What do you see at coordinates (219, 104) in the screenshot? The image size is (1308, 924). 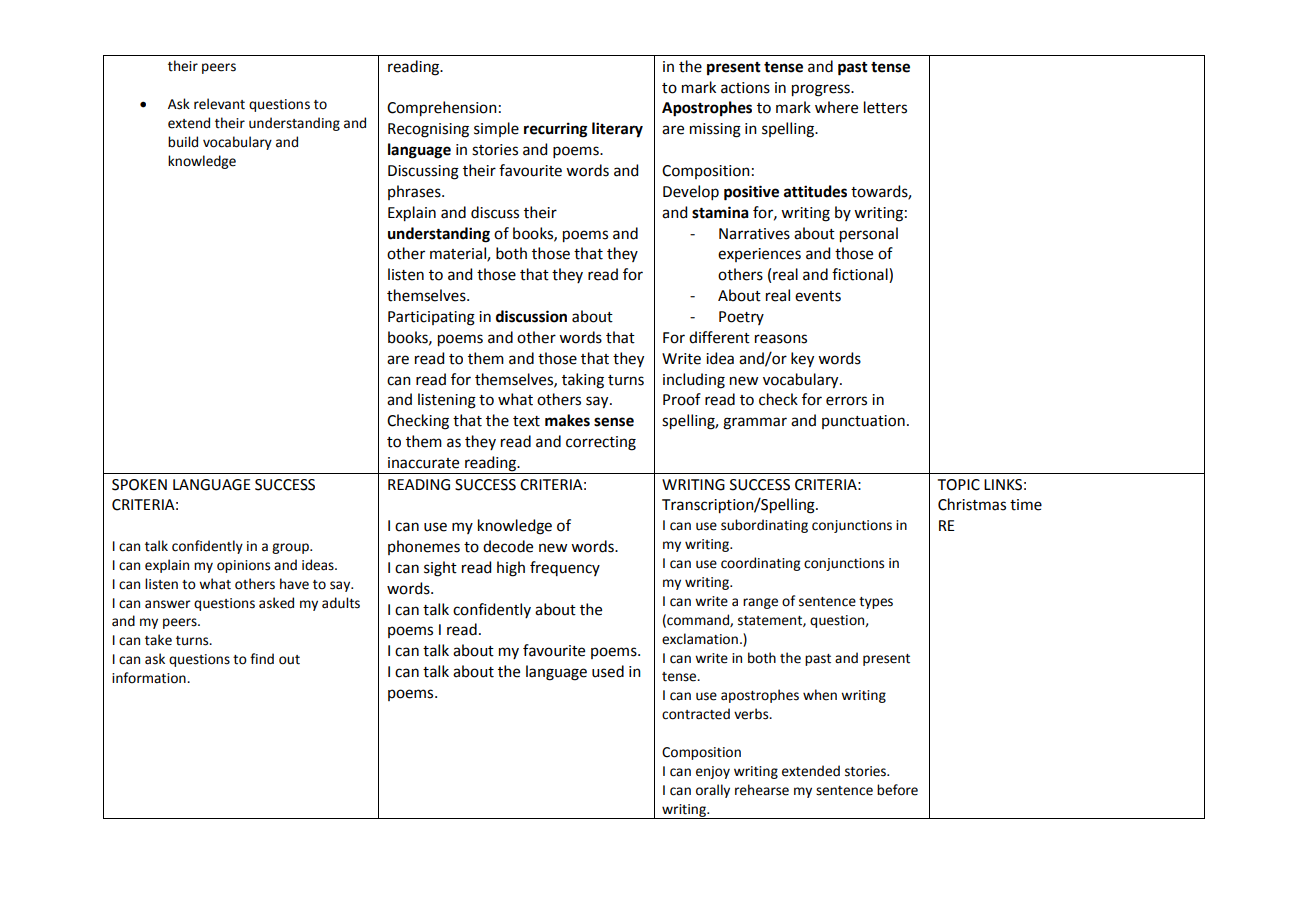 I see `relevant` at bounding box center [219, 104].
